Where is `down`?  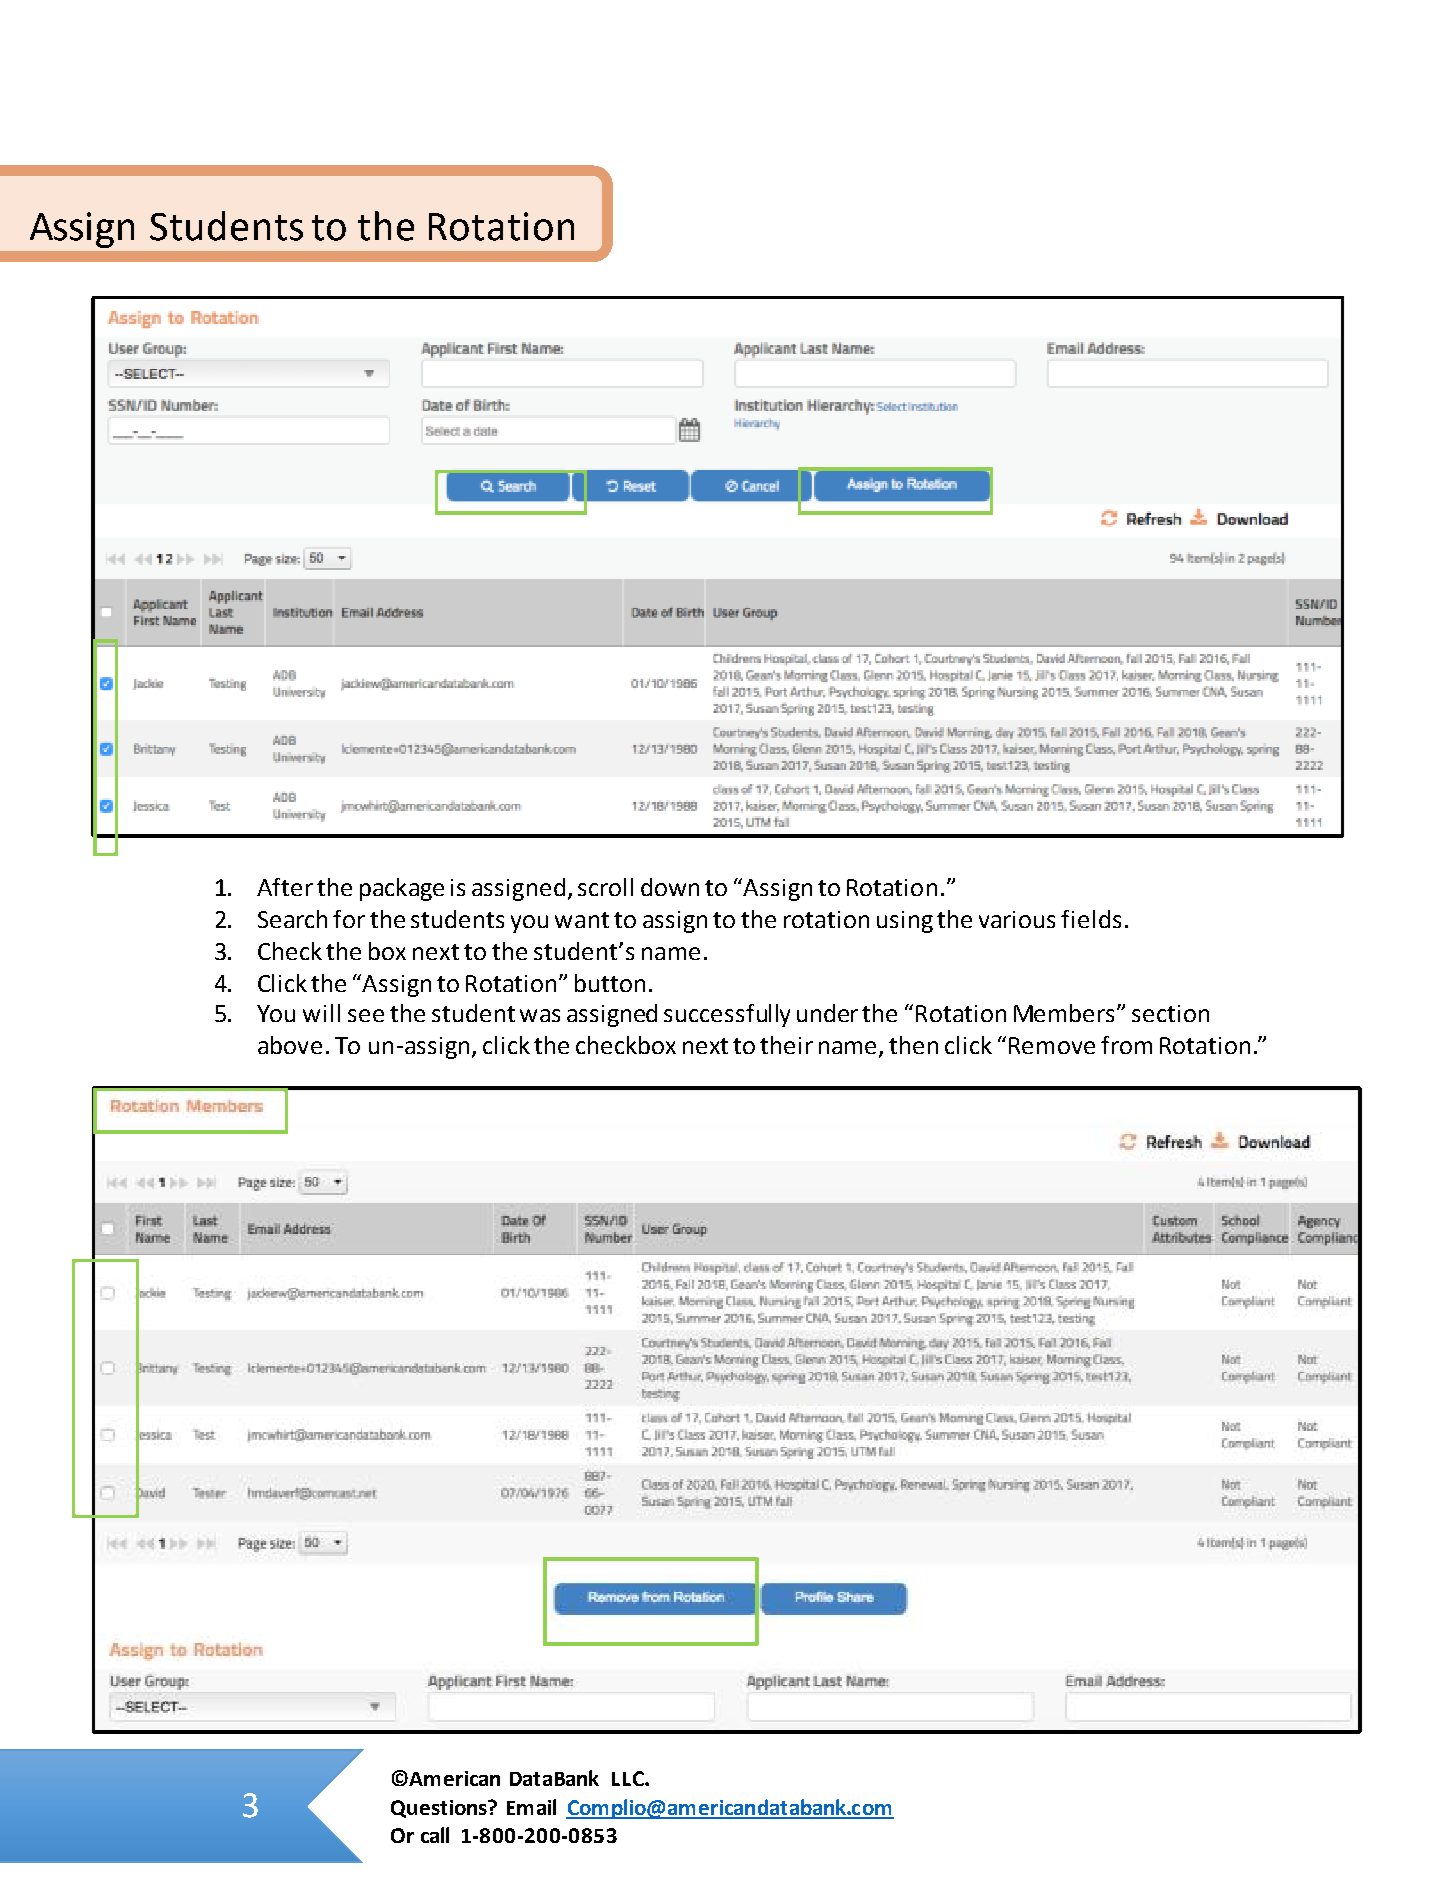 down is located at coordinates (670, 887).
